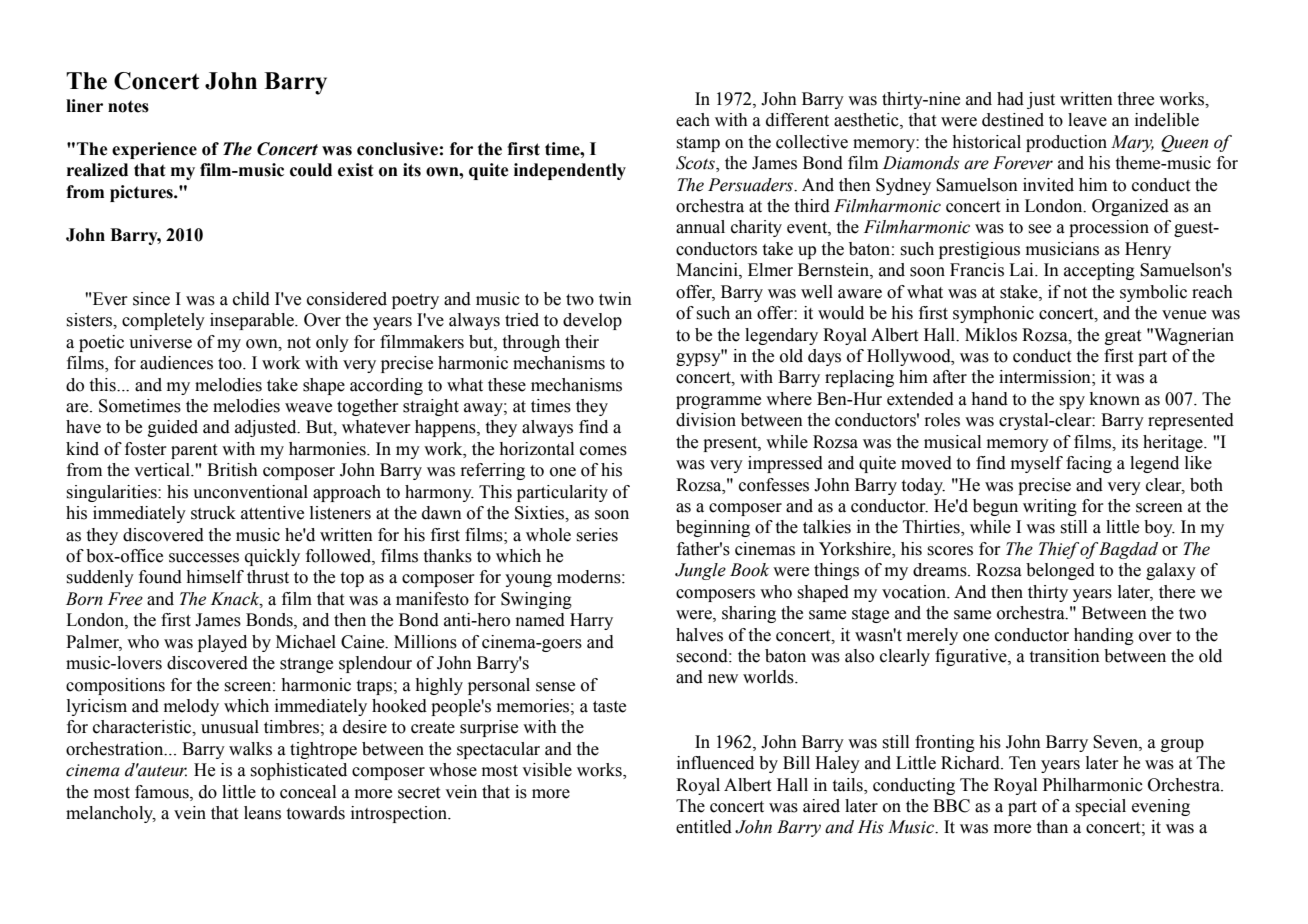 This document has width=1308, height=924. Describe the element at coordinates (128, 106) in the document. I see `notes` at that location.
